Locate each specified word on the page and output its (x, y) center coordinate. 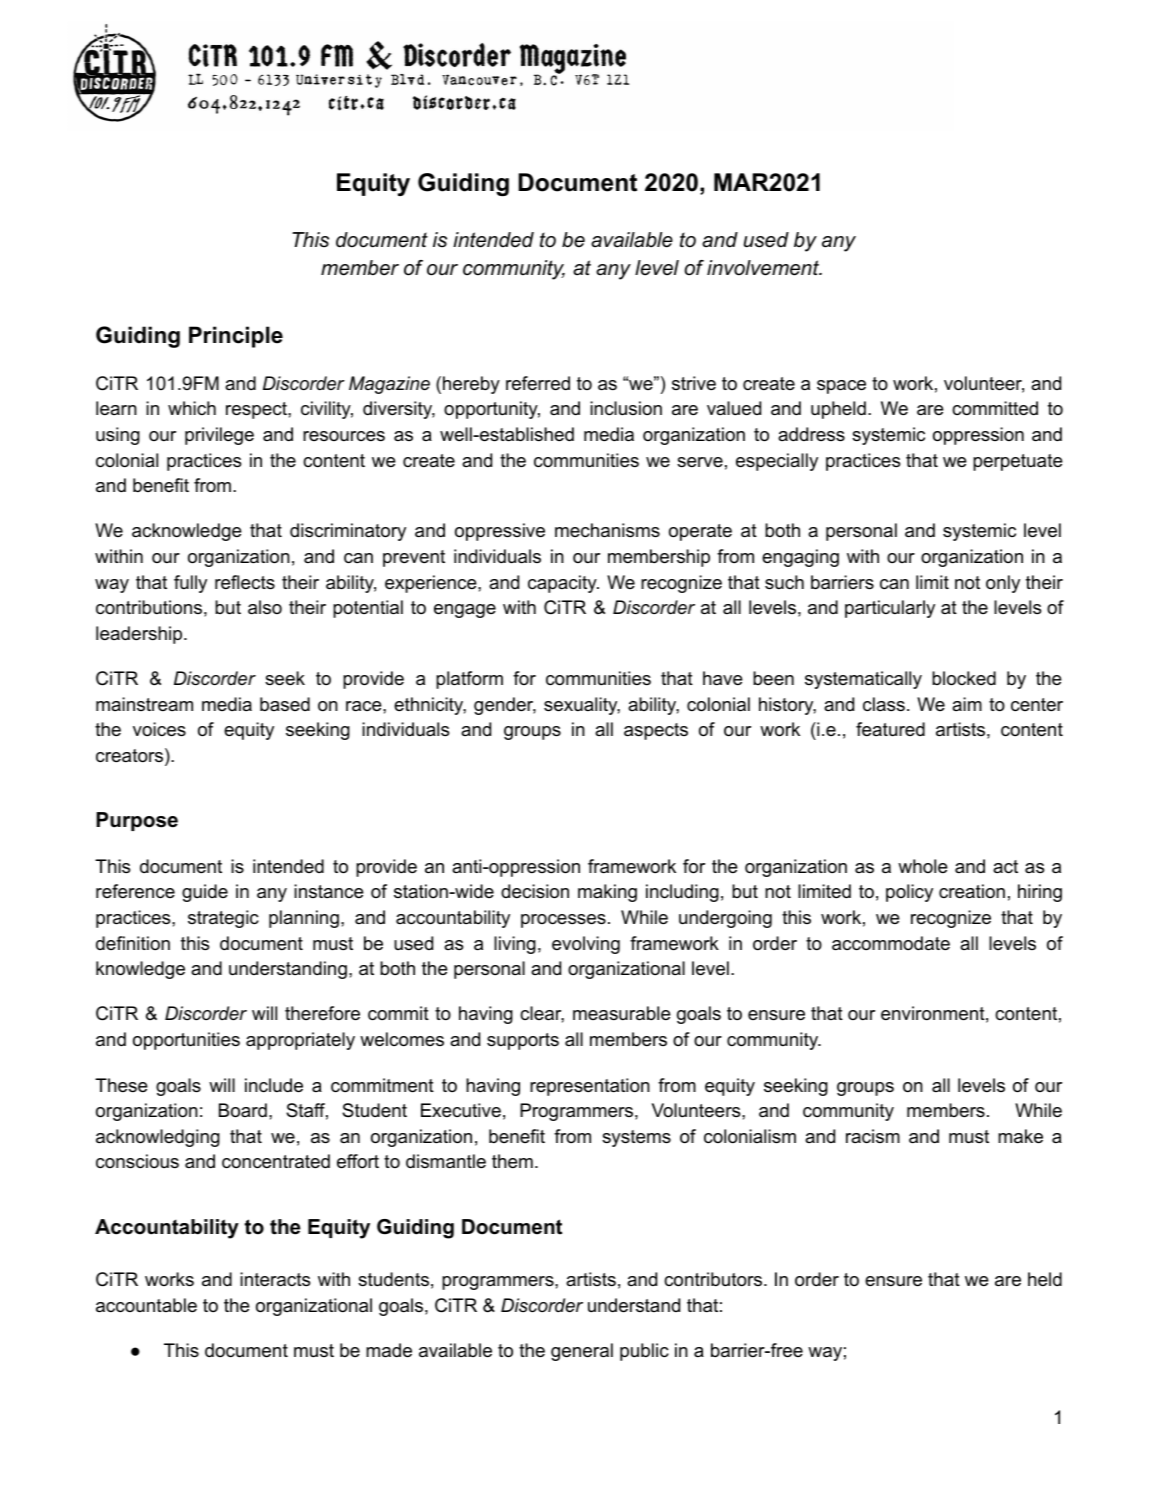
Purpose (137, 821)
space (841, 387)
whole (923, 866)
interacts (275, 1279)
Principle (236, 337)
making (607, 893)
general (582, 1352)
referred (538, 383)
